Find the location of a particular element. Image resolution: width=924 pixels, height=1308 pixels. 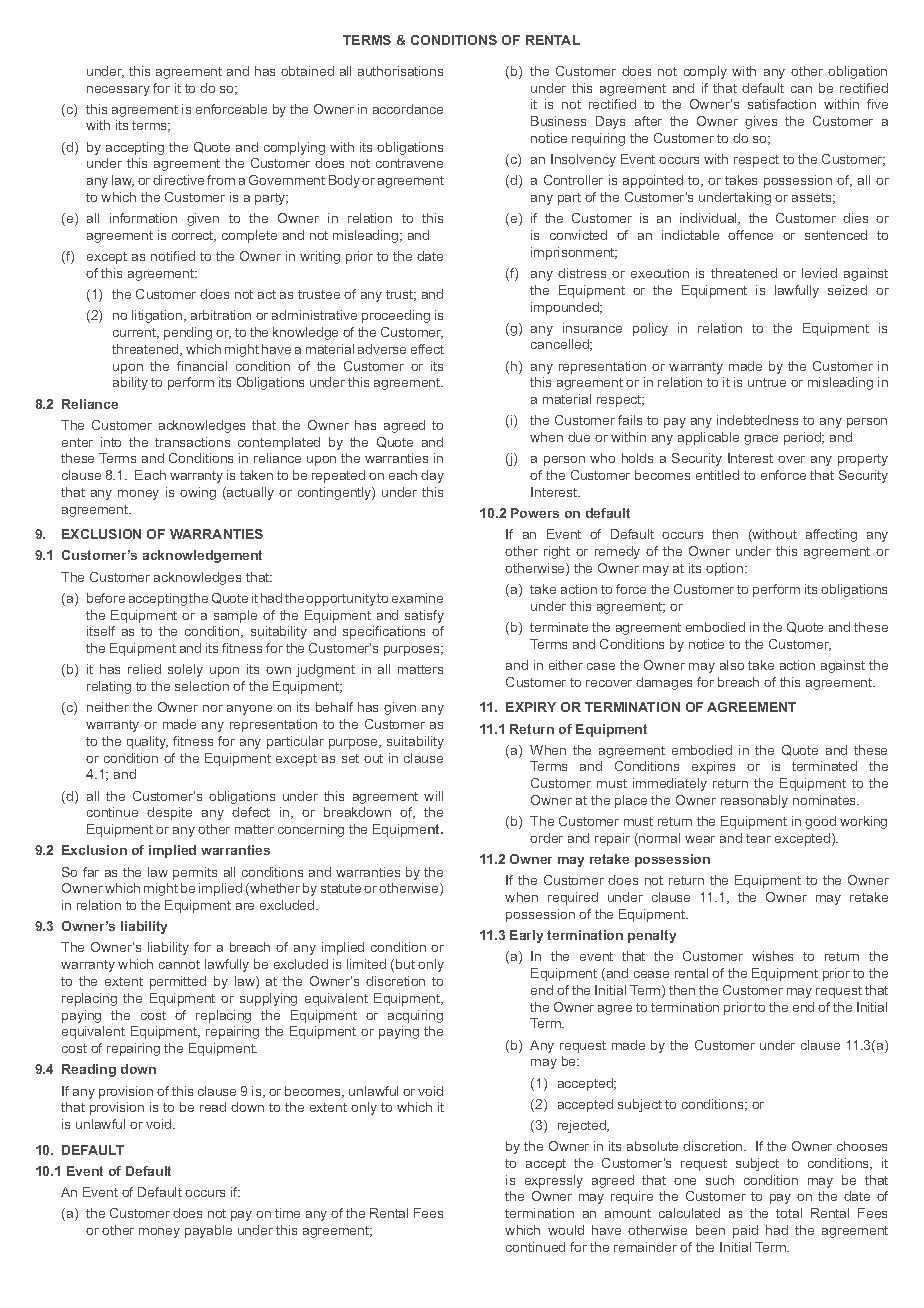

accordance is located at coordinates (408, 109).
